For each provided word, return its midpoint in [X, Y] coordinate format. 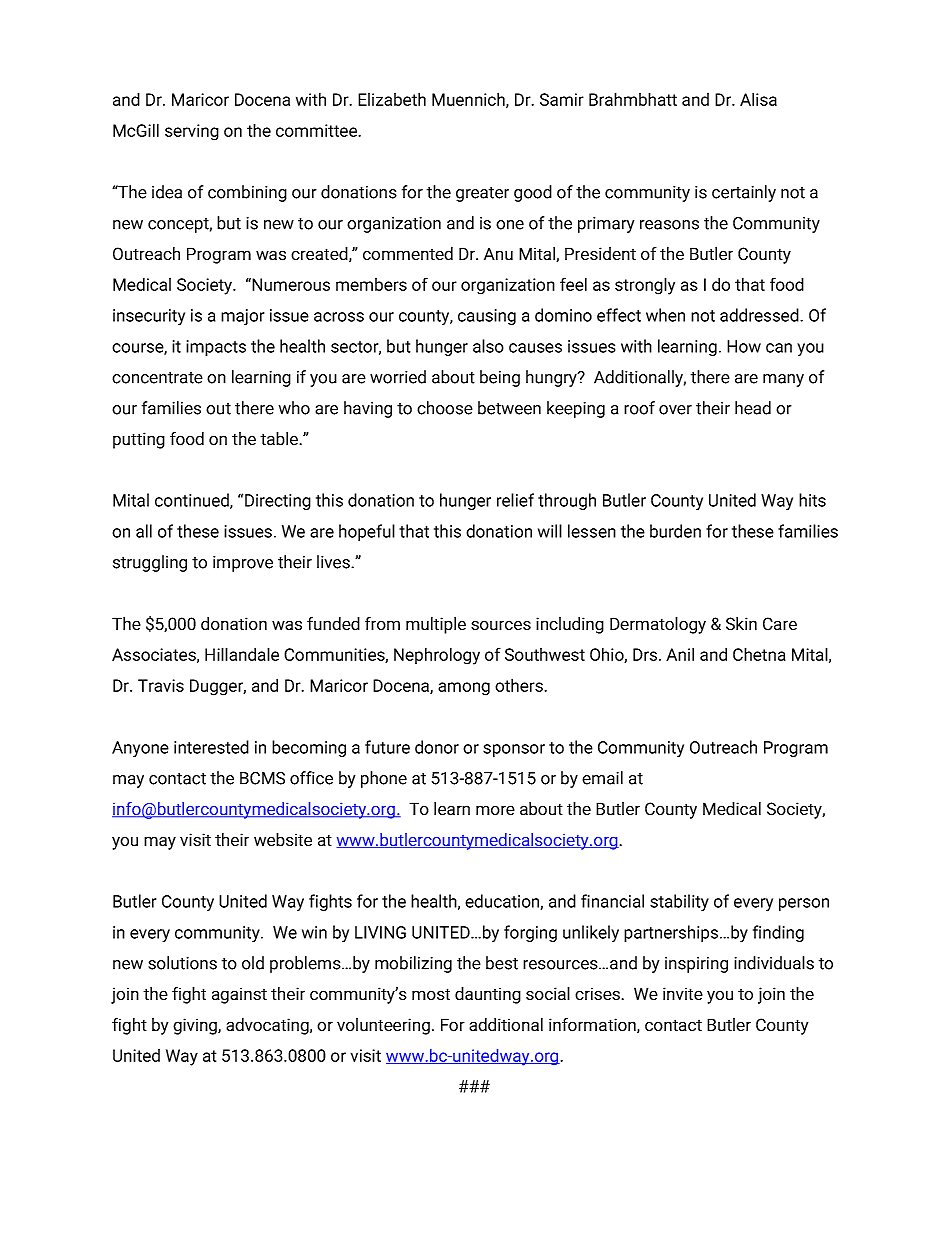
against [239, 995]
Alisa [758, 99]
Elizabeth [392, 99]
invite [683, 994]
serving [192, 132]
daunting [488, 995]
